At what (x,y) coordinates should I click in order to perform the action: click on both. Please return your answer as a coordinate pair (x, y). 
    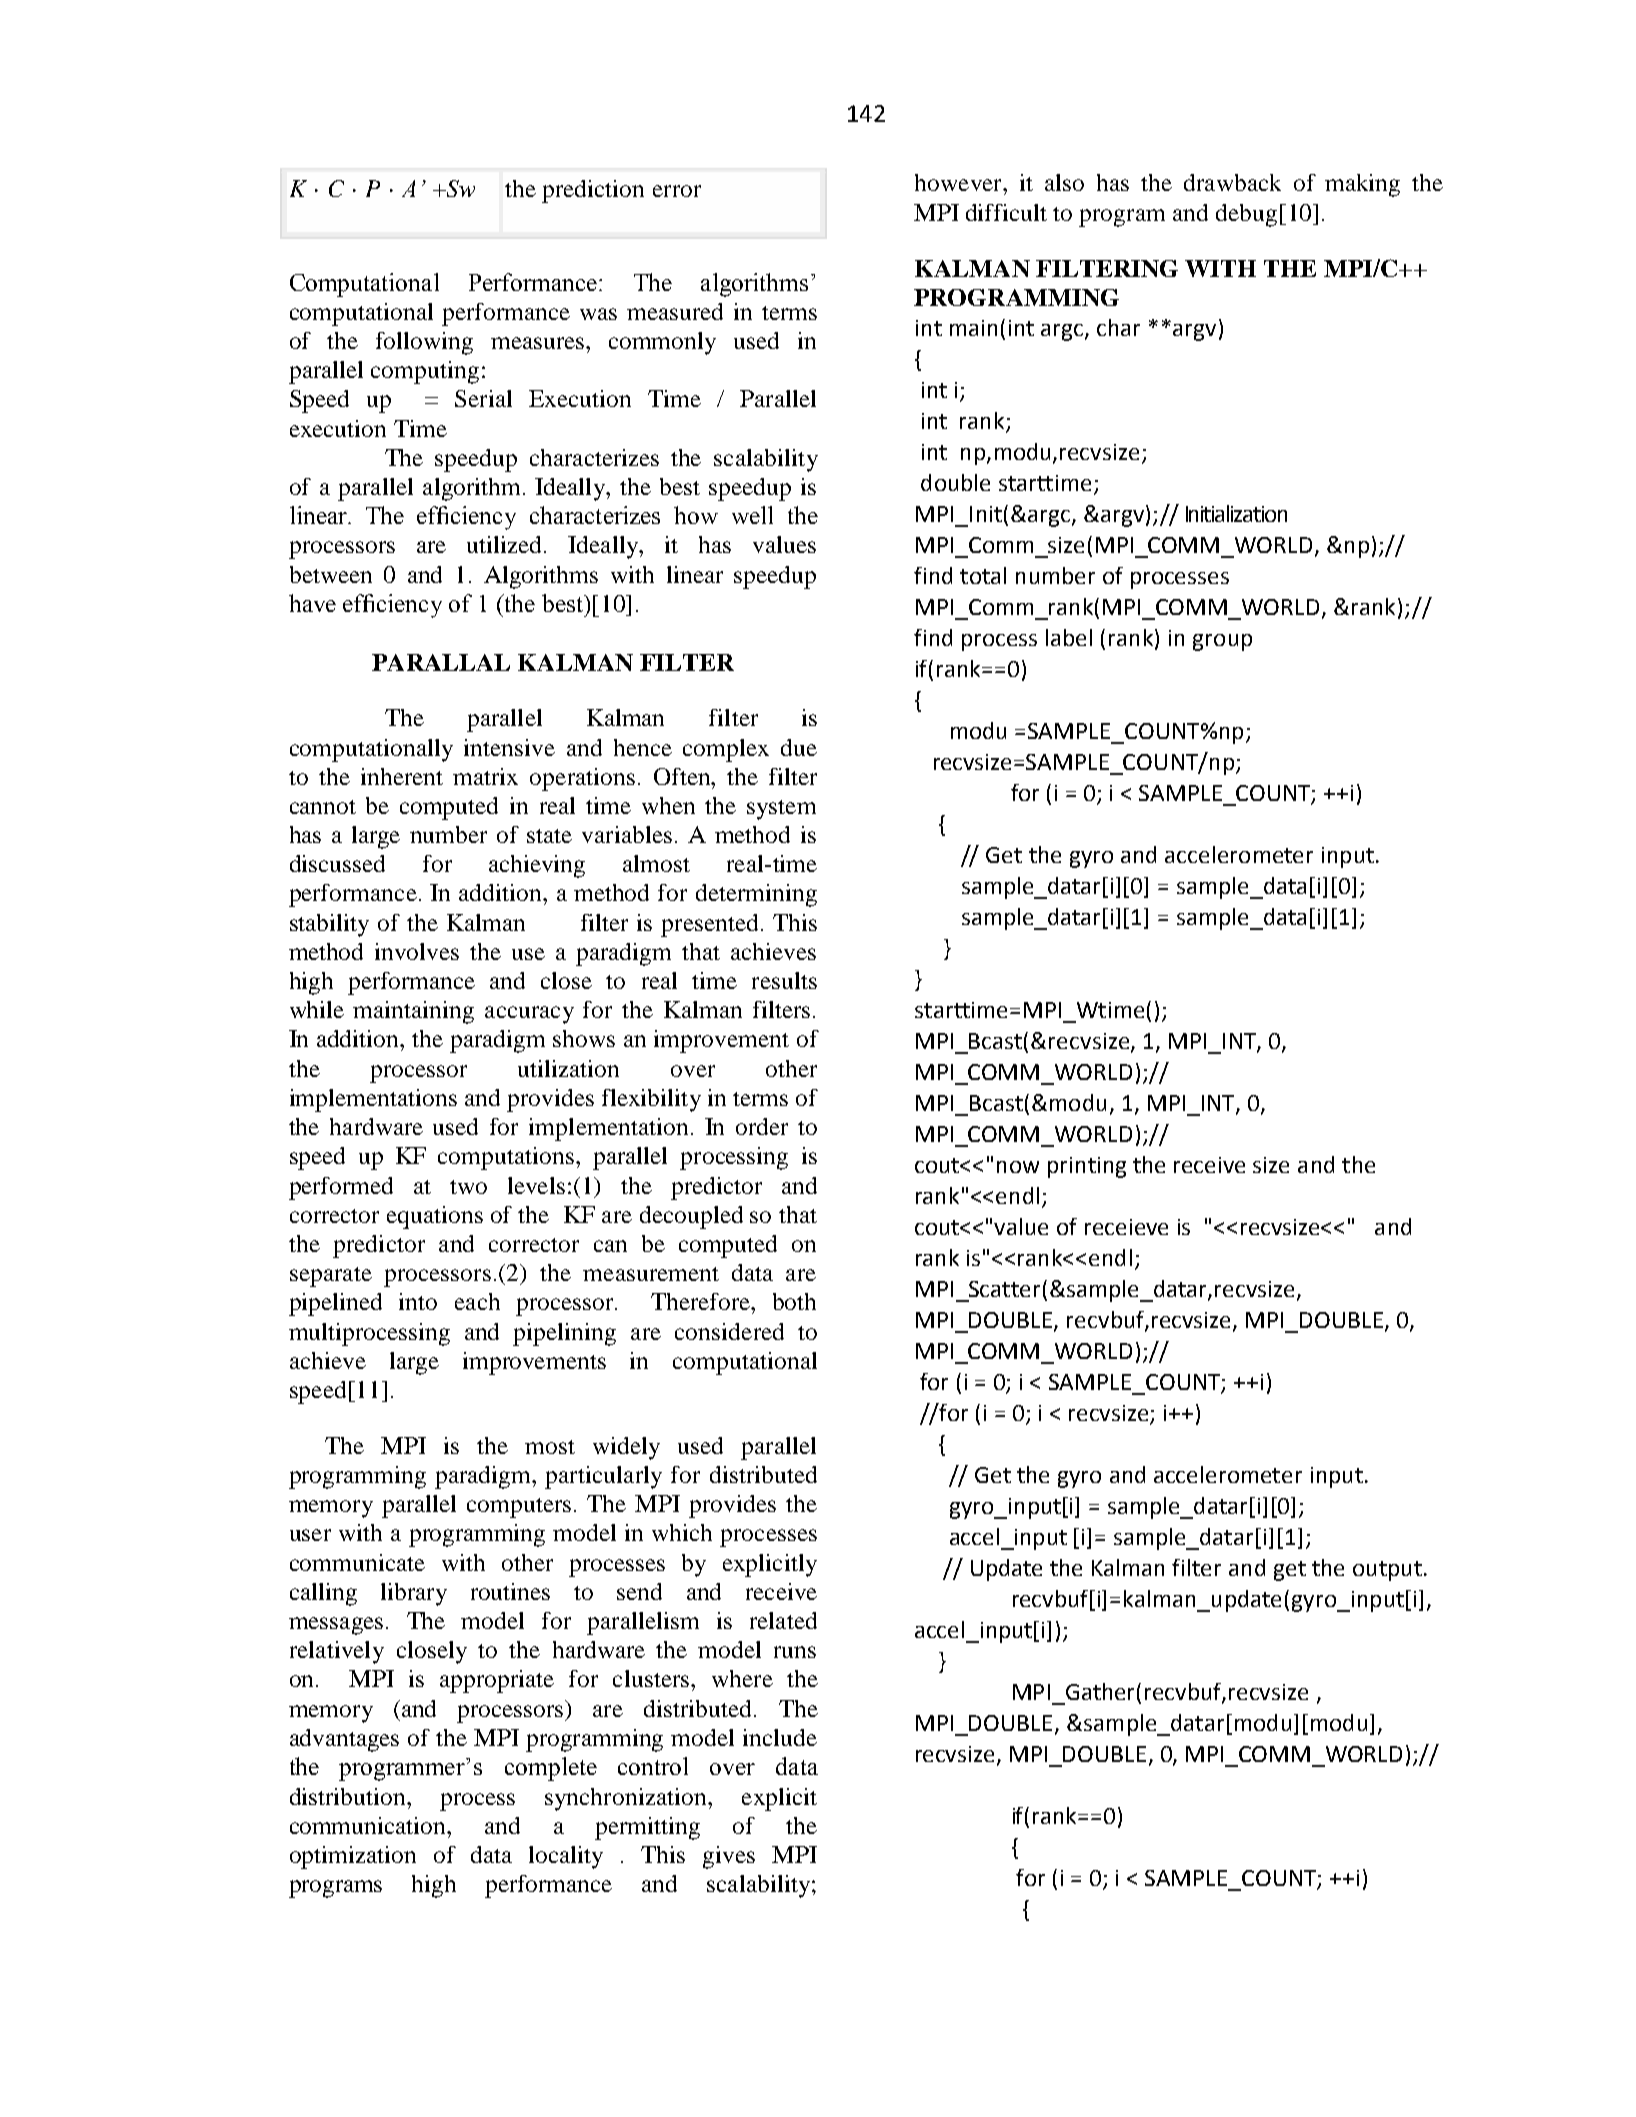
    Looking at the image, I should click on (794, 1301).
